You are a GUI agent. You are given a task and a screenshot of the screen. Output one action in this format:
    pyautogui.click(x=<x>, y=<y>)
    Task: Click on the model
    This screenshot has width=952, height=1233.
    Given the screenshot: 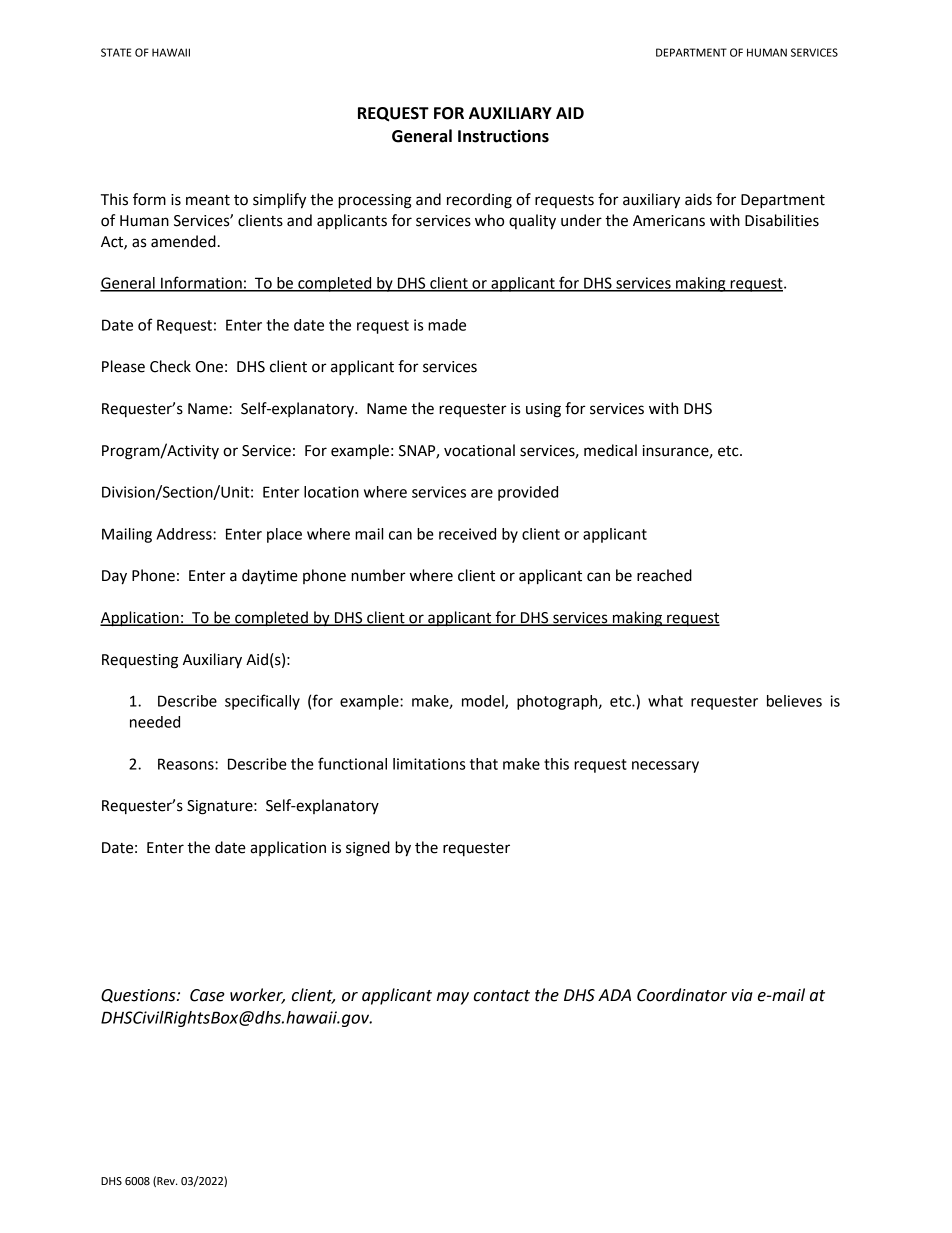 What is the action you would take?
    pyautogui.click(x=484, y=702)
